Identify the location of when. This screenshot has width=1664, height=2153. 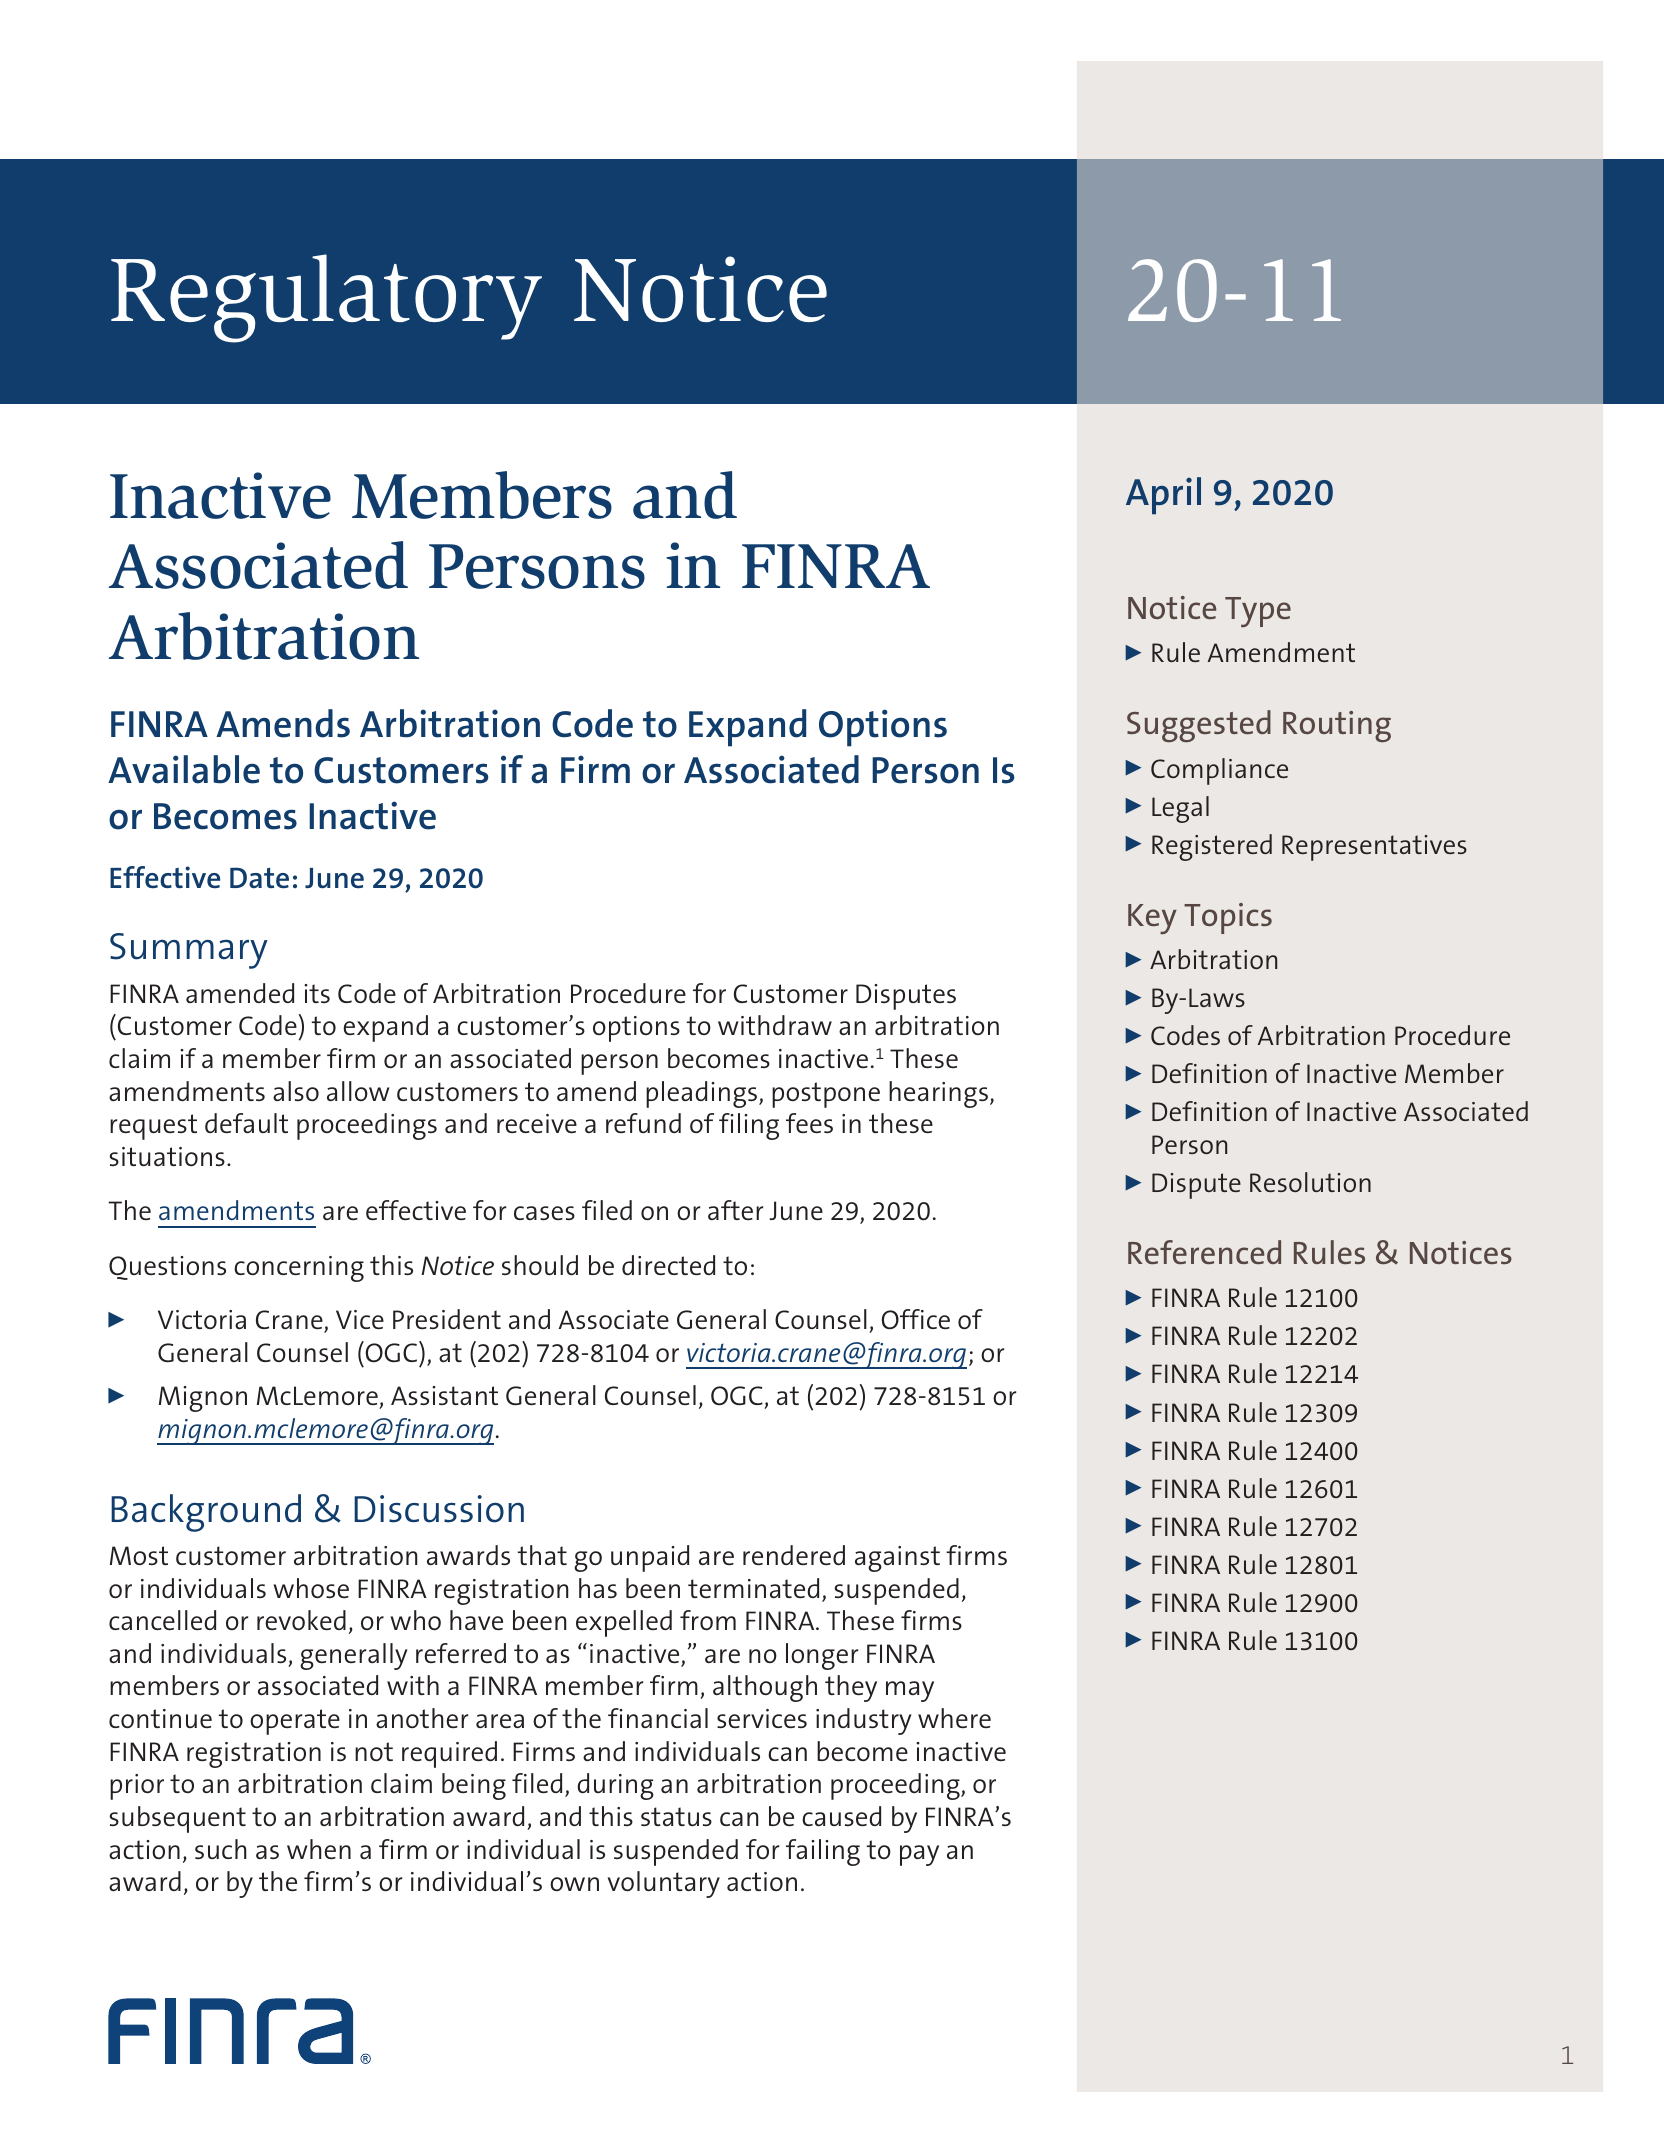
(319, 1849).
